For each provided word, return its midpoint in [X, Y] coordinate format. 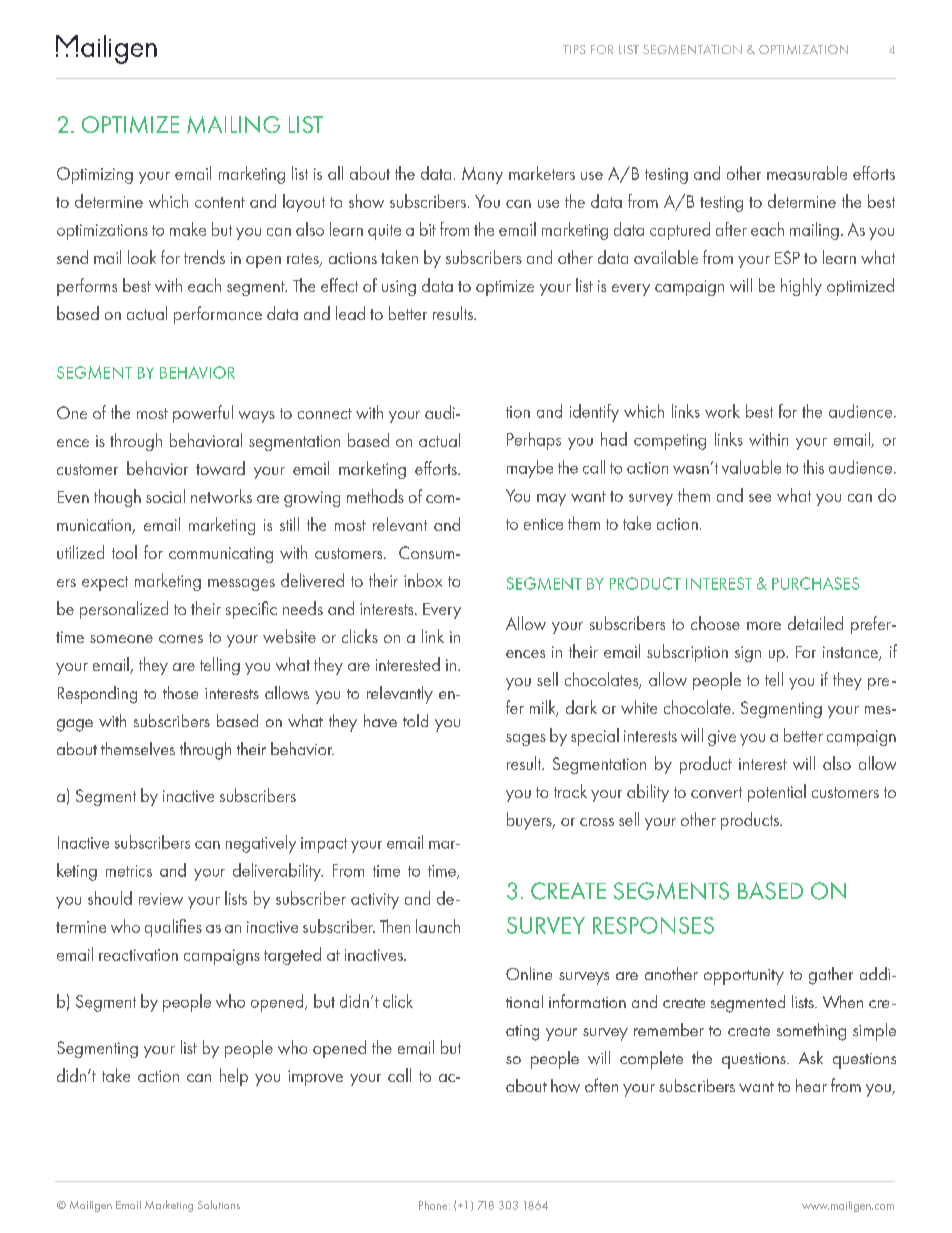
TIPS [574, 49]
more [764, 626]
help [234, 1077]
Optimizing [95, 175]
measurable [807, 173]
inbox [423, 580]
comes [181, 639]
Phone [434, 1205]
